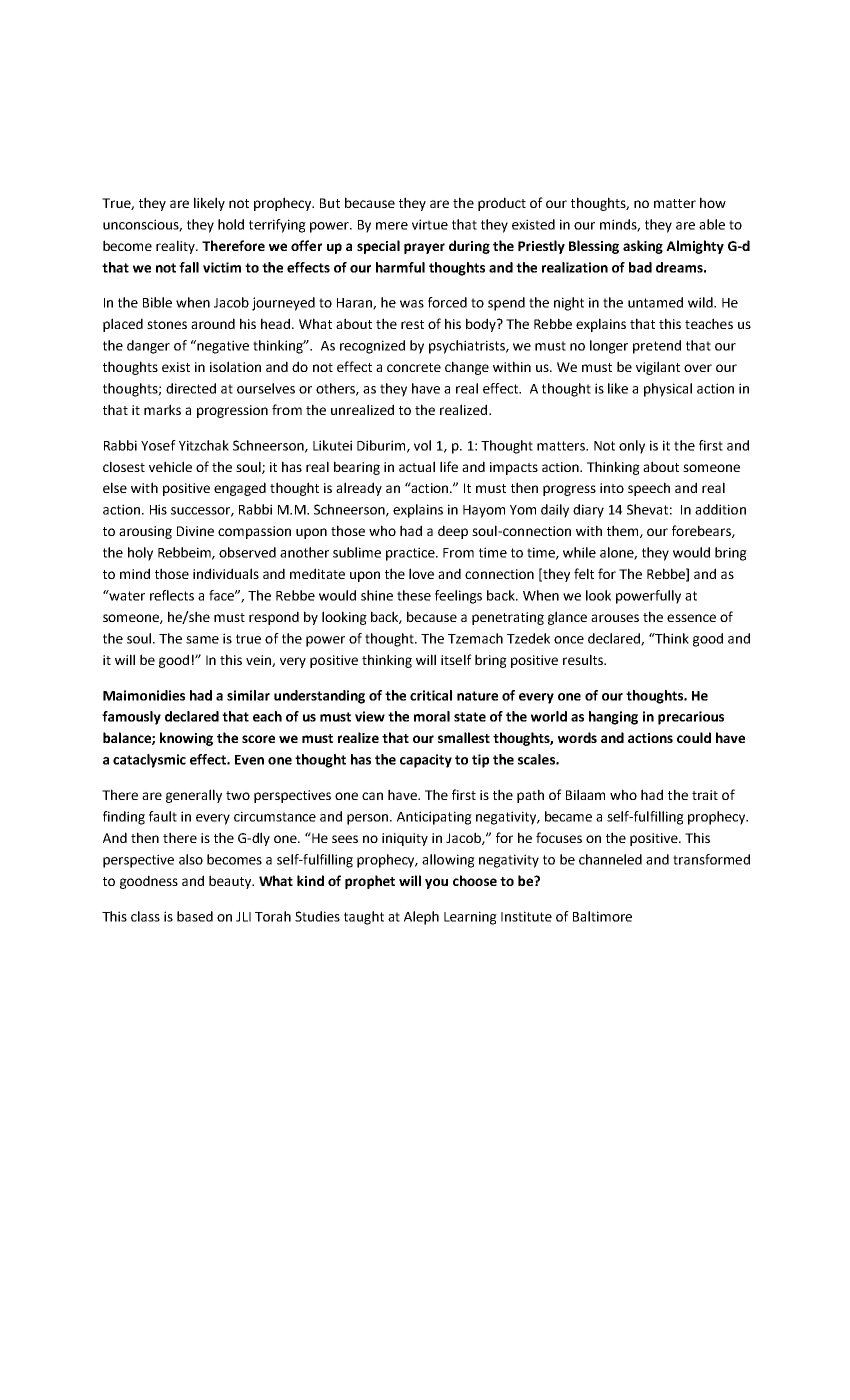 This page has height=1400, width=850. Describe the element at coordinates (602, 916) in the page. I see `Baltimore` at that location.
